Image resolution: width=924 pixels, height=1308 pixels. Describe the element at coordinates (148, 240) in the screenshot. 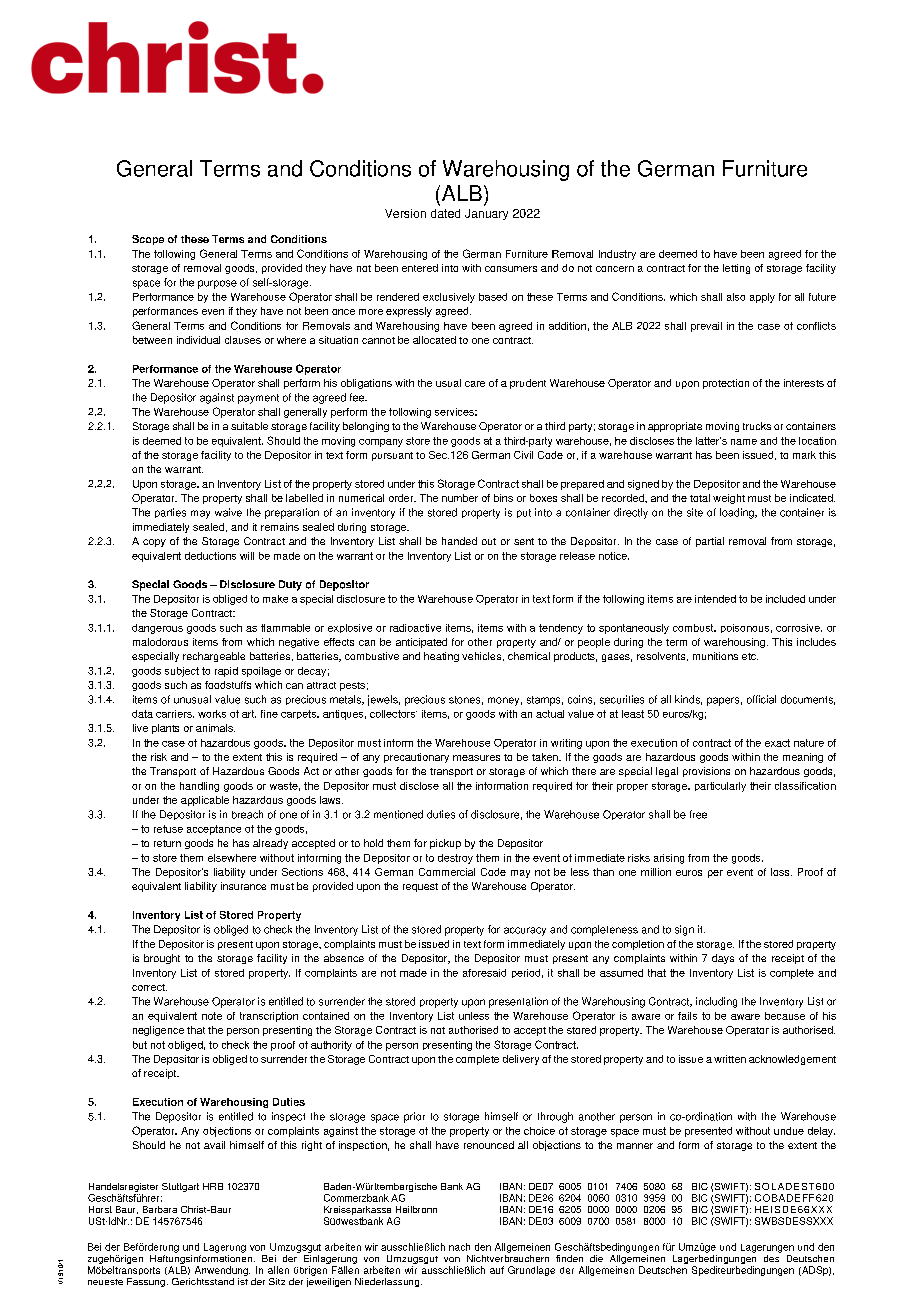

I see `Scope` at that location.
